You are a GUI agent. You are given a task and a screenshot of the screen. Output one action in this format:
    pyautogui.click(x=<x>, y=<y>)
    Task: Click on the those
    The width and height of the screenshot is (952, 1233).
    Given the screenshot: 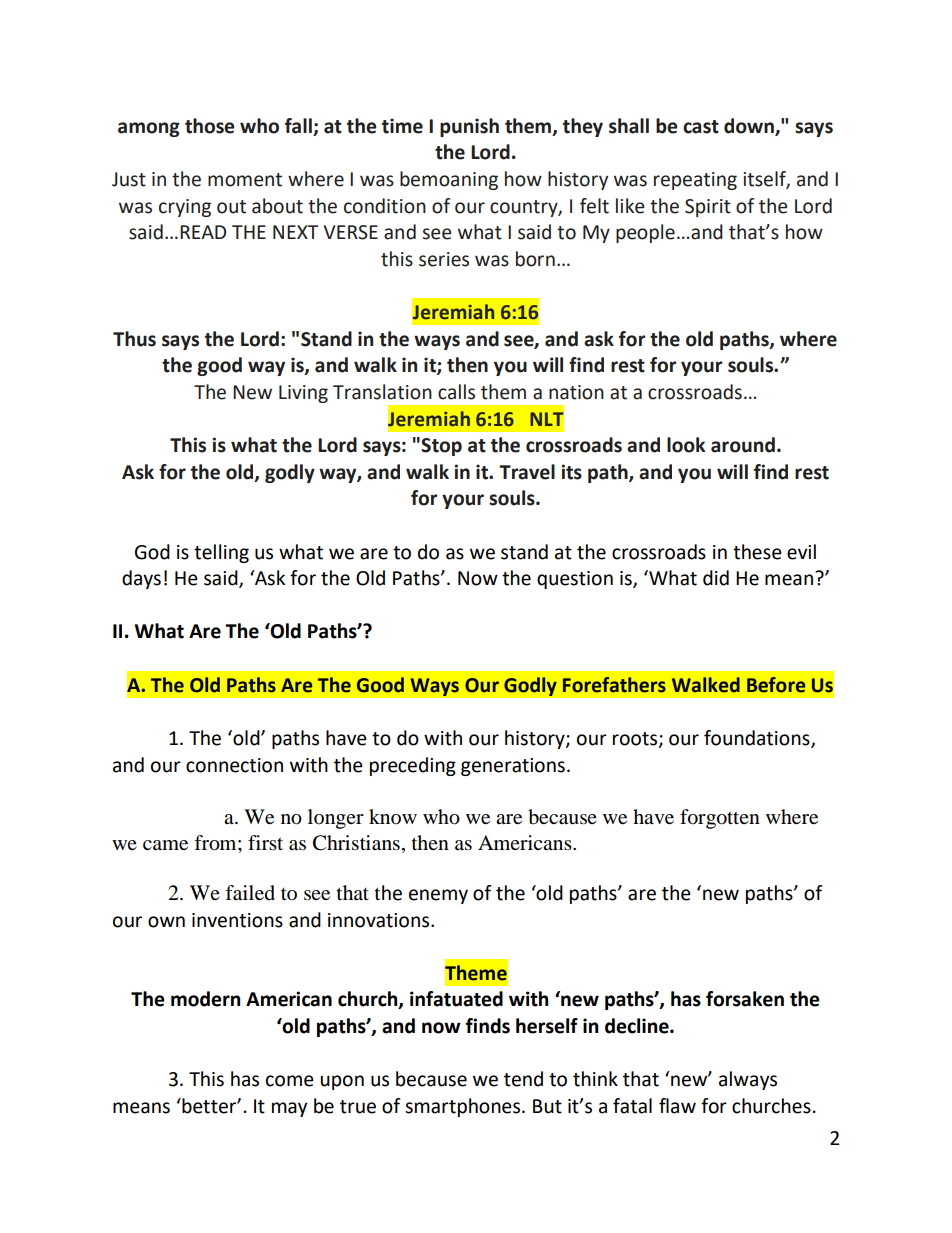 What is the action you would take?
    pyautogui.click(x=209, y=126)
